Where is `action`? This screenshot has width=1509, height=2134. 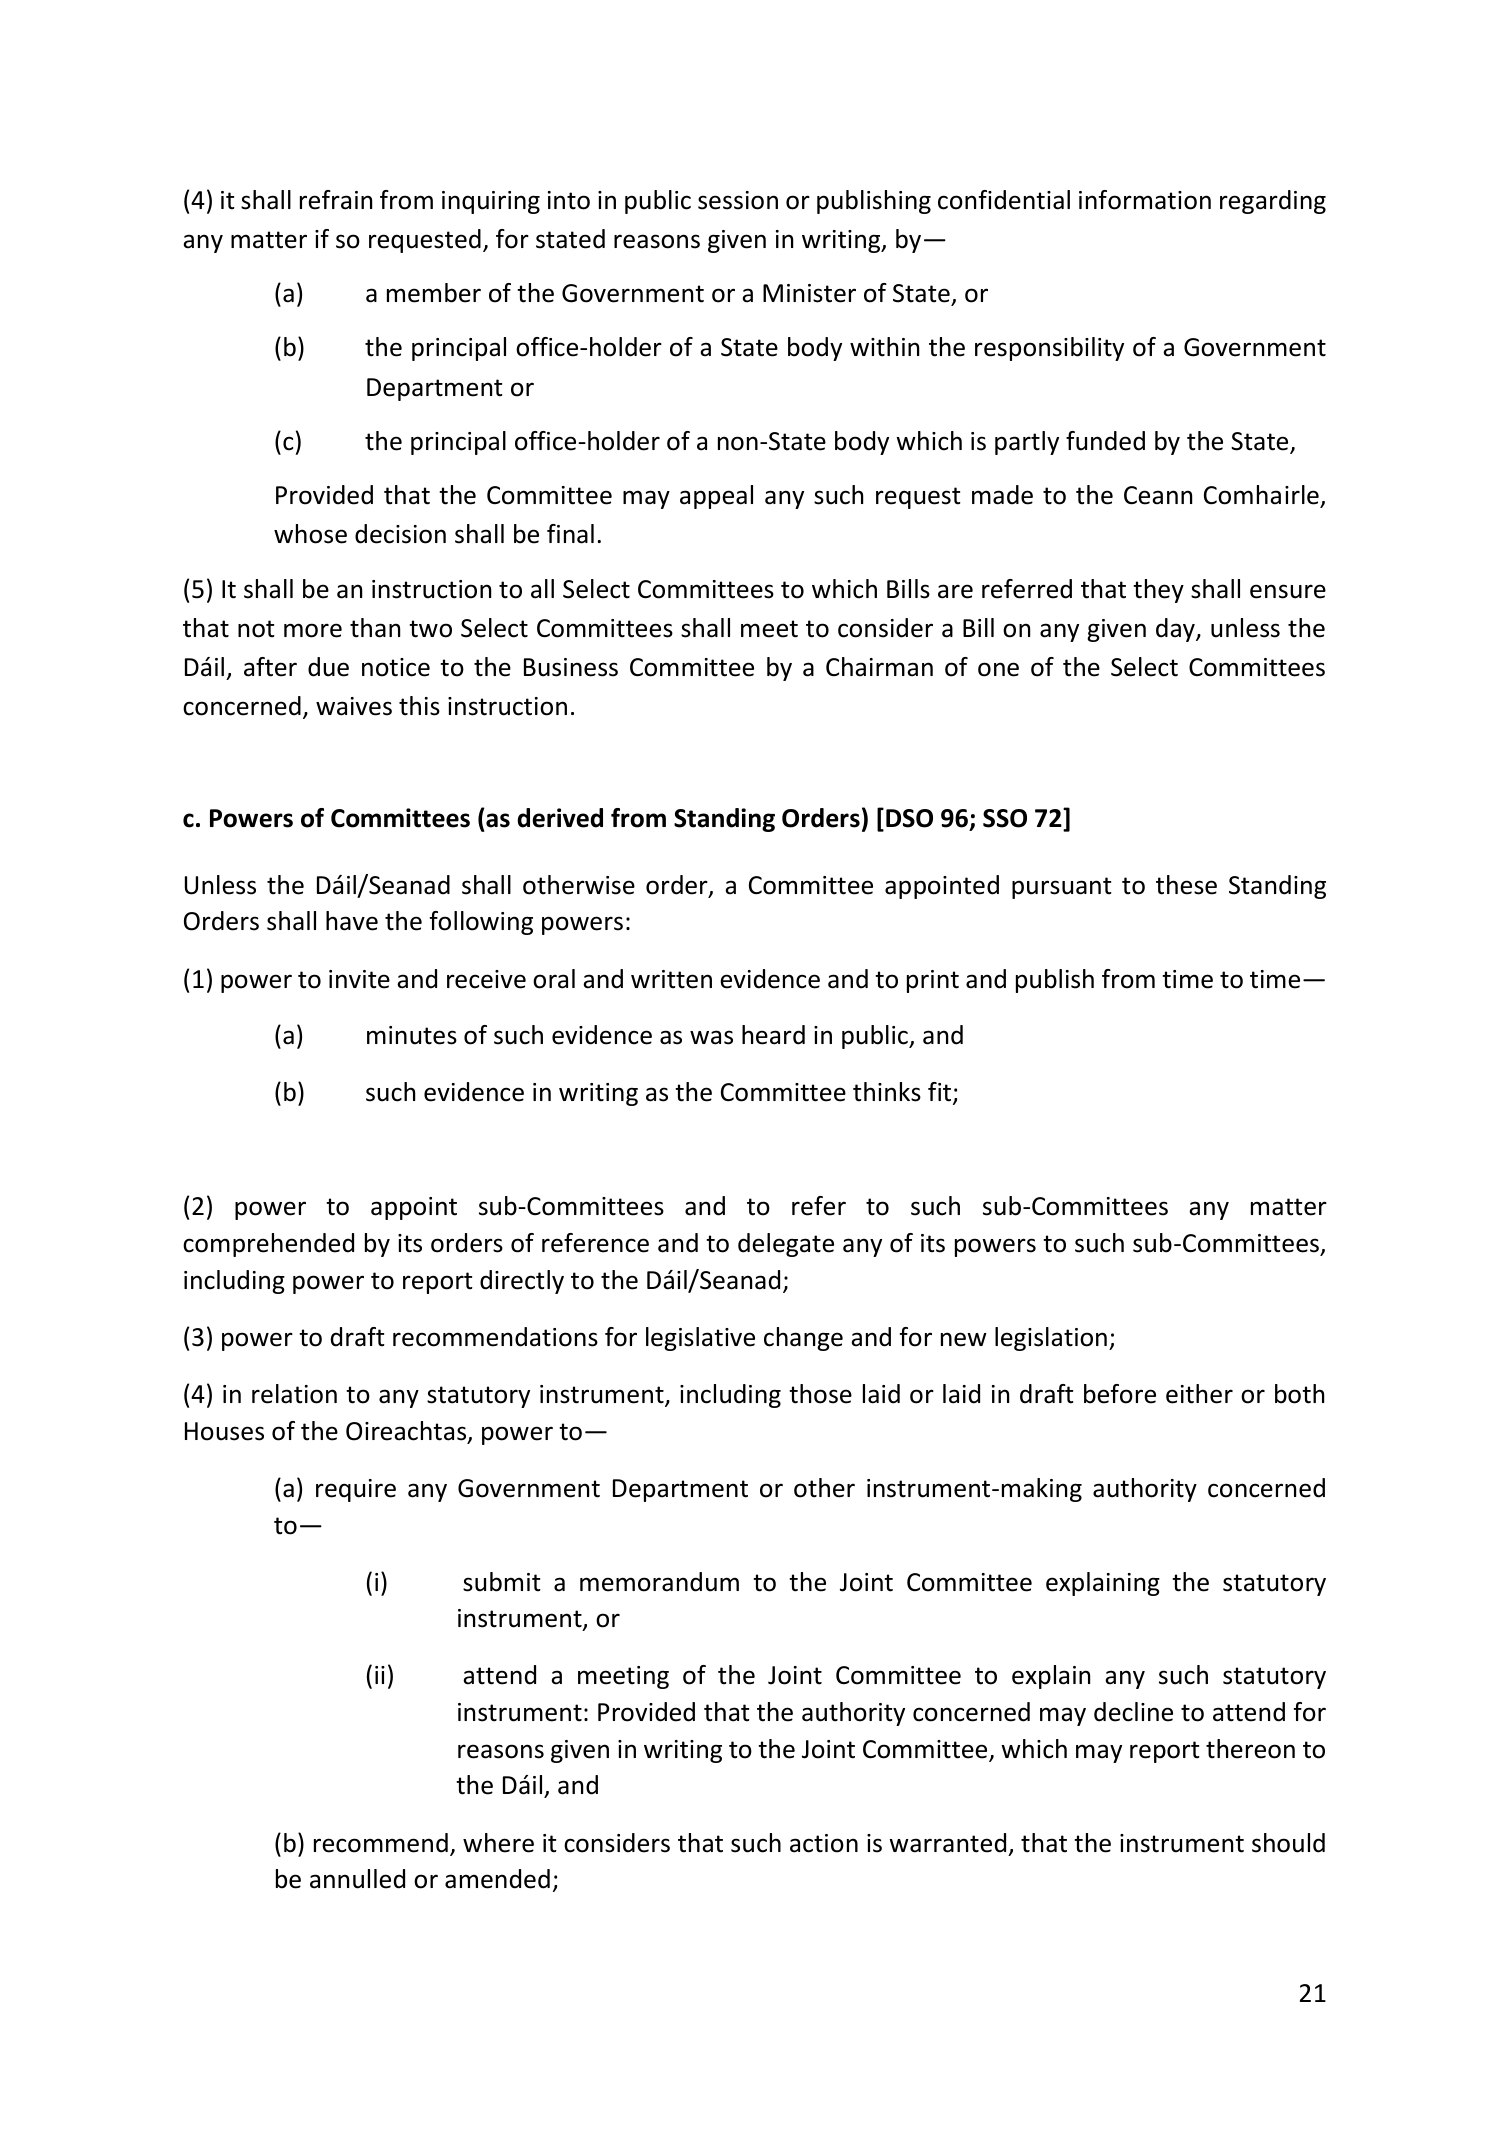 action is located at coordinates (824, 1843).
